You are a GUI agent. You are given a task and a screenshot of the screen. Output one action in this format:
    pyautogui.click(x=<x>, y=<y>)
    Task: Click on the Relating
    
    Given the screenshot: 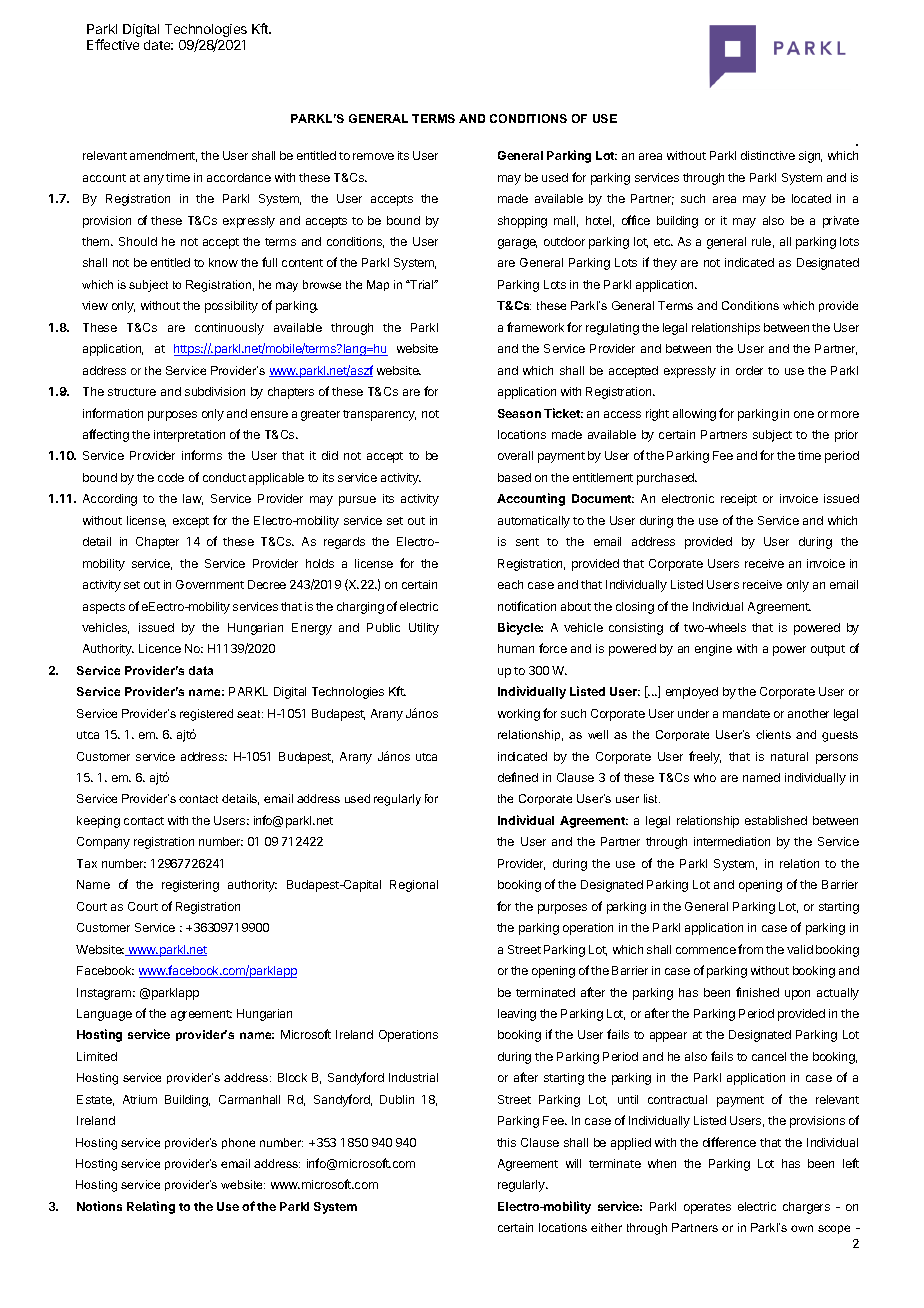 What is the action you would take?
    pyautogui.click(x=151, y=1207)
